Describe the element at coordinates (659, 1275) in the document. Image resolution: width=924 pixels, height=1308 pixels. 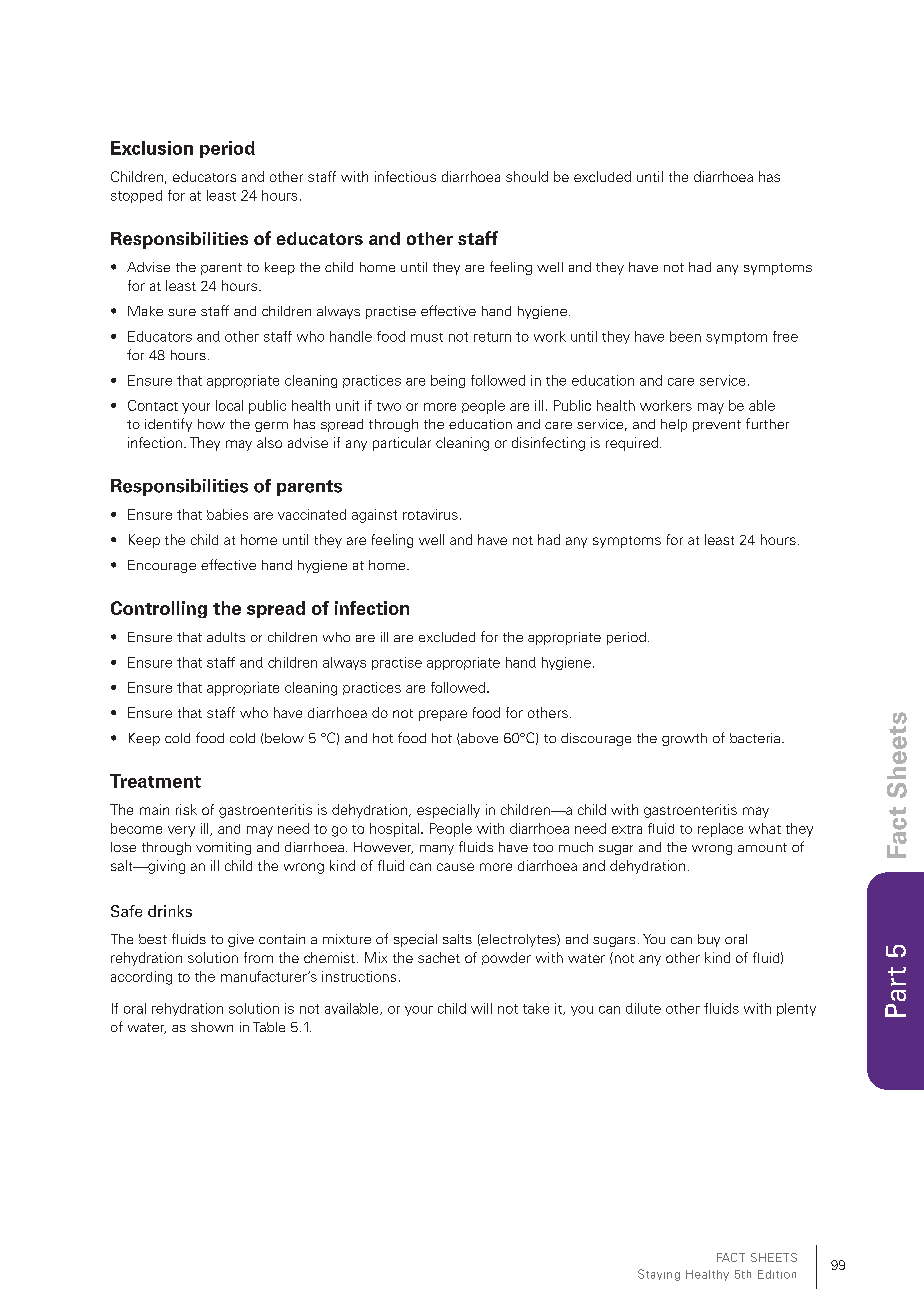
I see `Staying` at that location.
